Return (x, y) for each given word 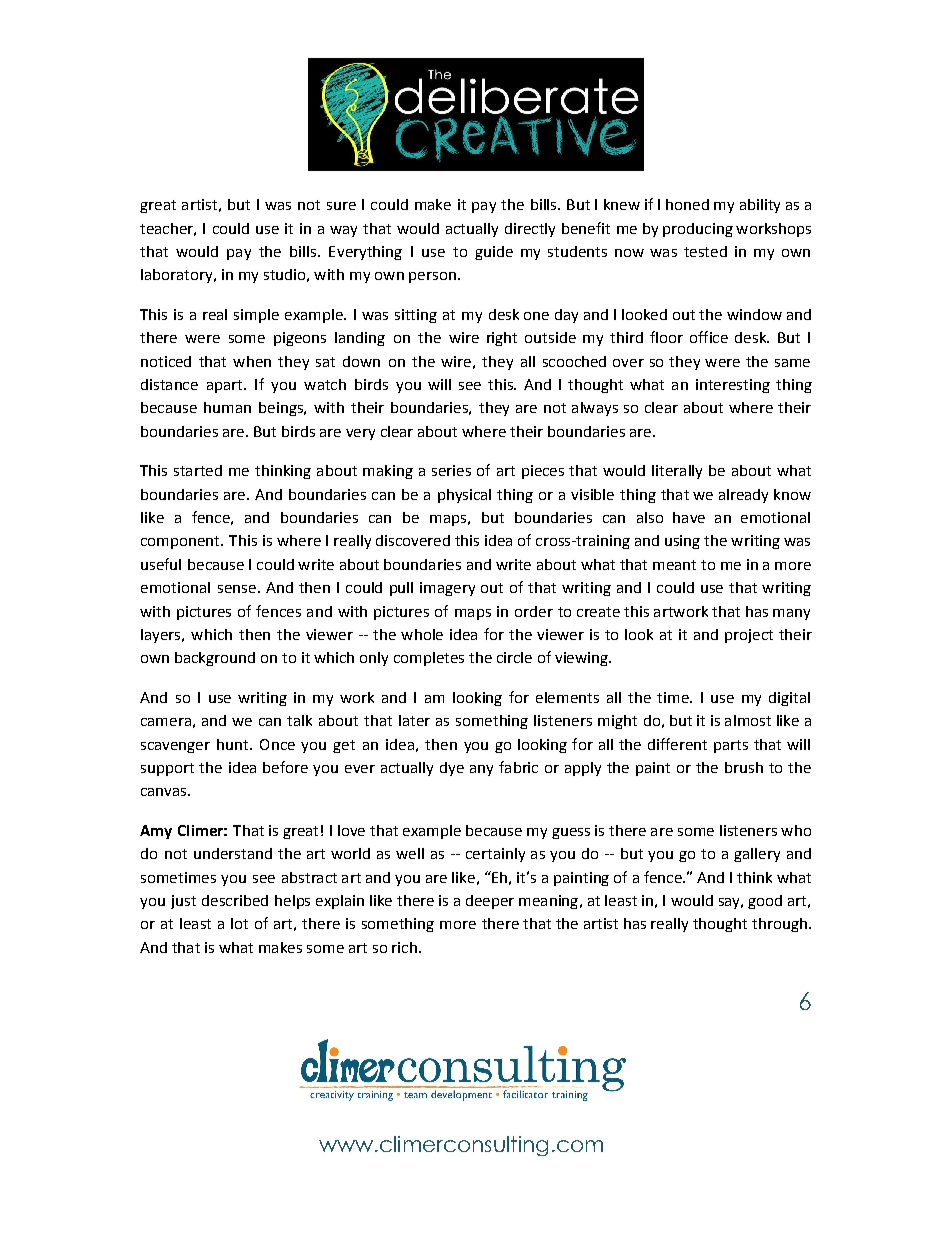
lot (239, 923)
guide (494, 253)
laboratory (178, 276)
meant (674, 565)
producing (698, 230)
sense (237, 589)
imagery (447, 589)
